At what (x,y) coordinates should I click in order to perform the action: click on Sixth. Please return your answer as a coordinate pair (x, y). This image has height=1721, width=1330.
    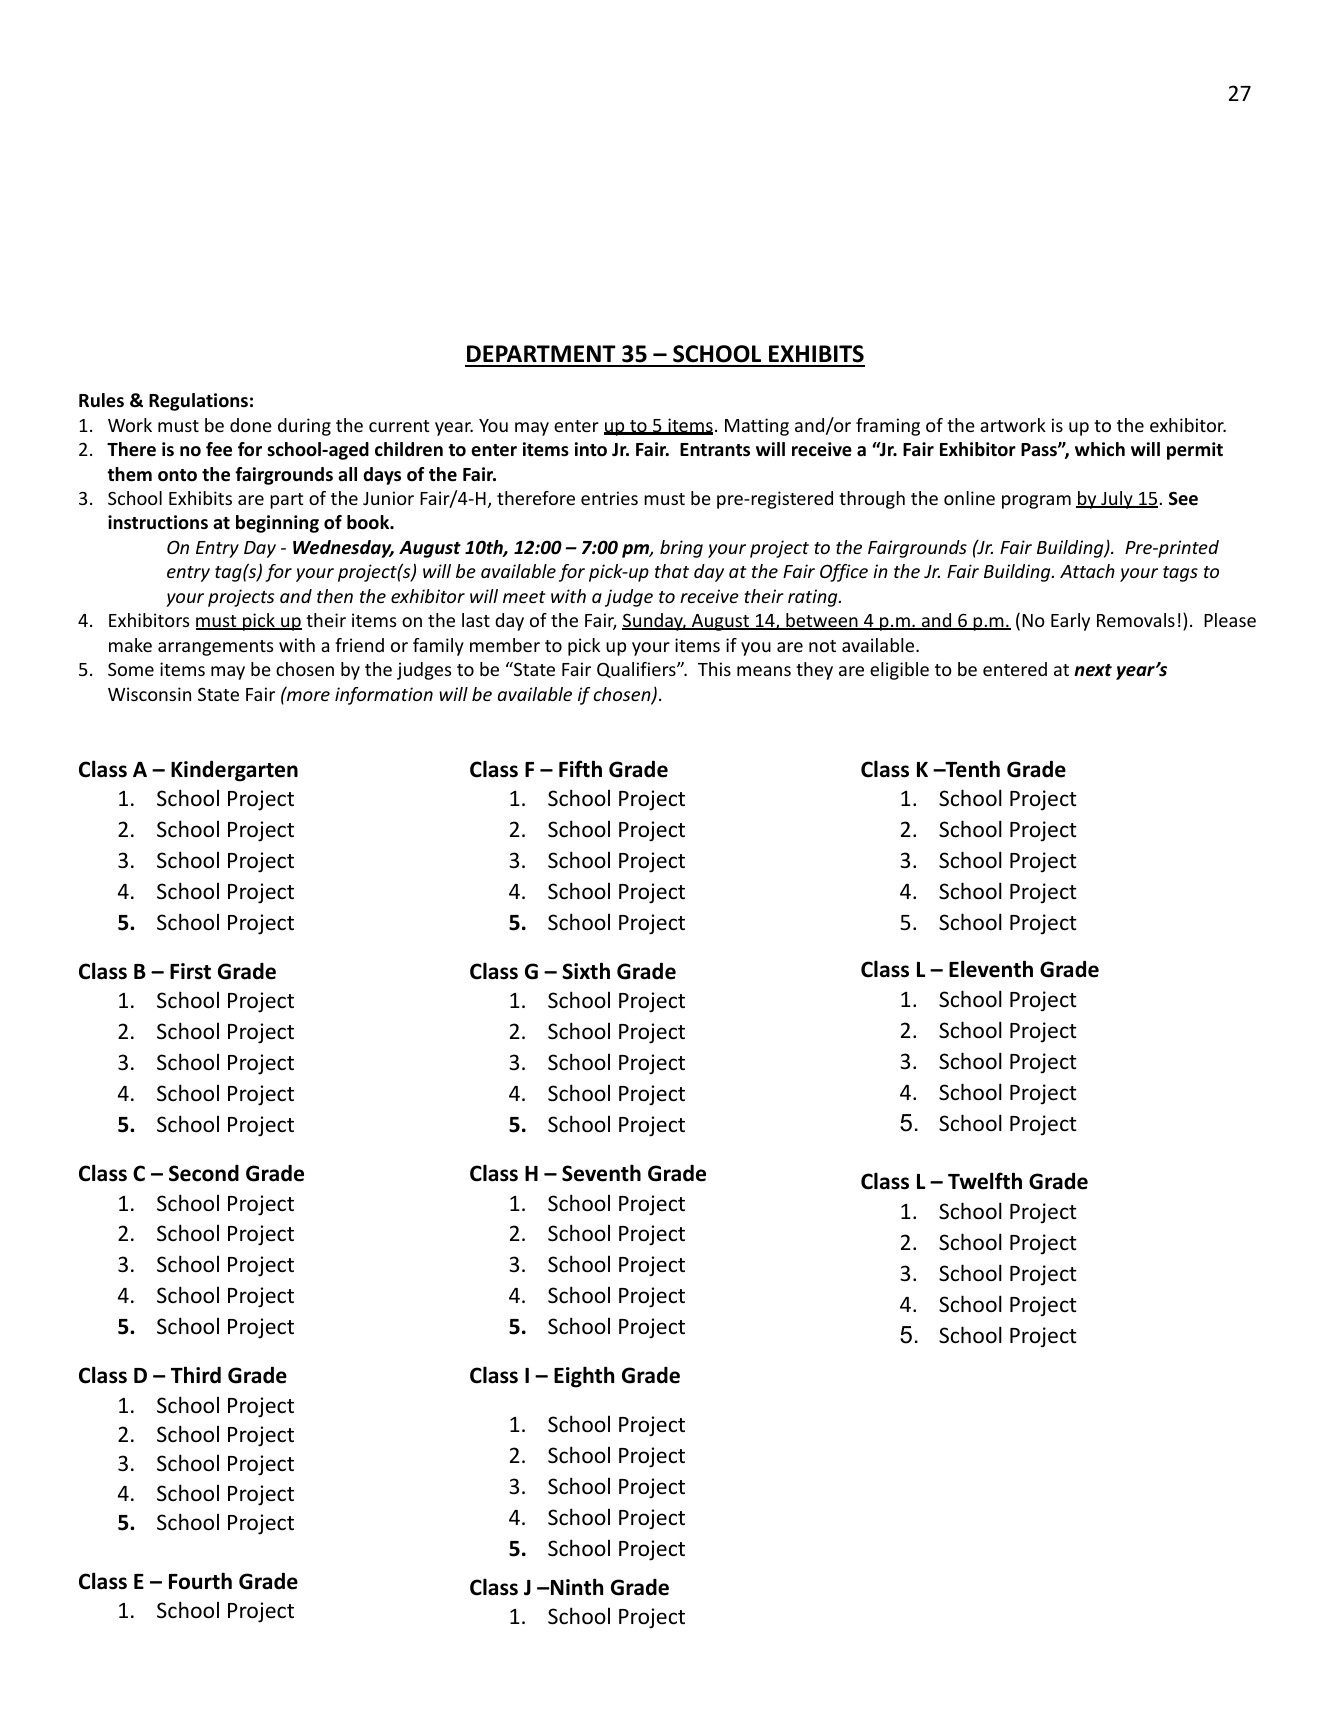
    Looking at the image, I should click on (586, 971).
